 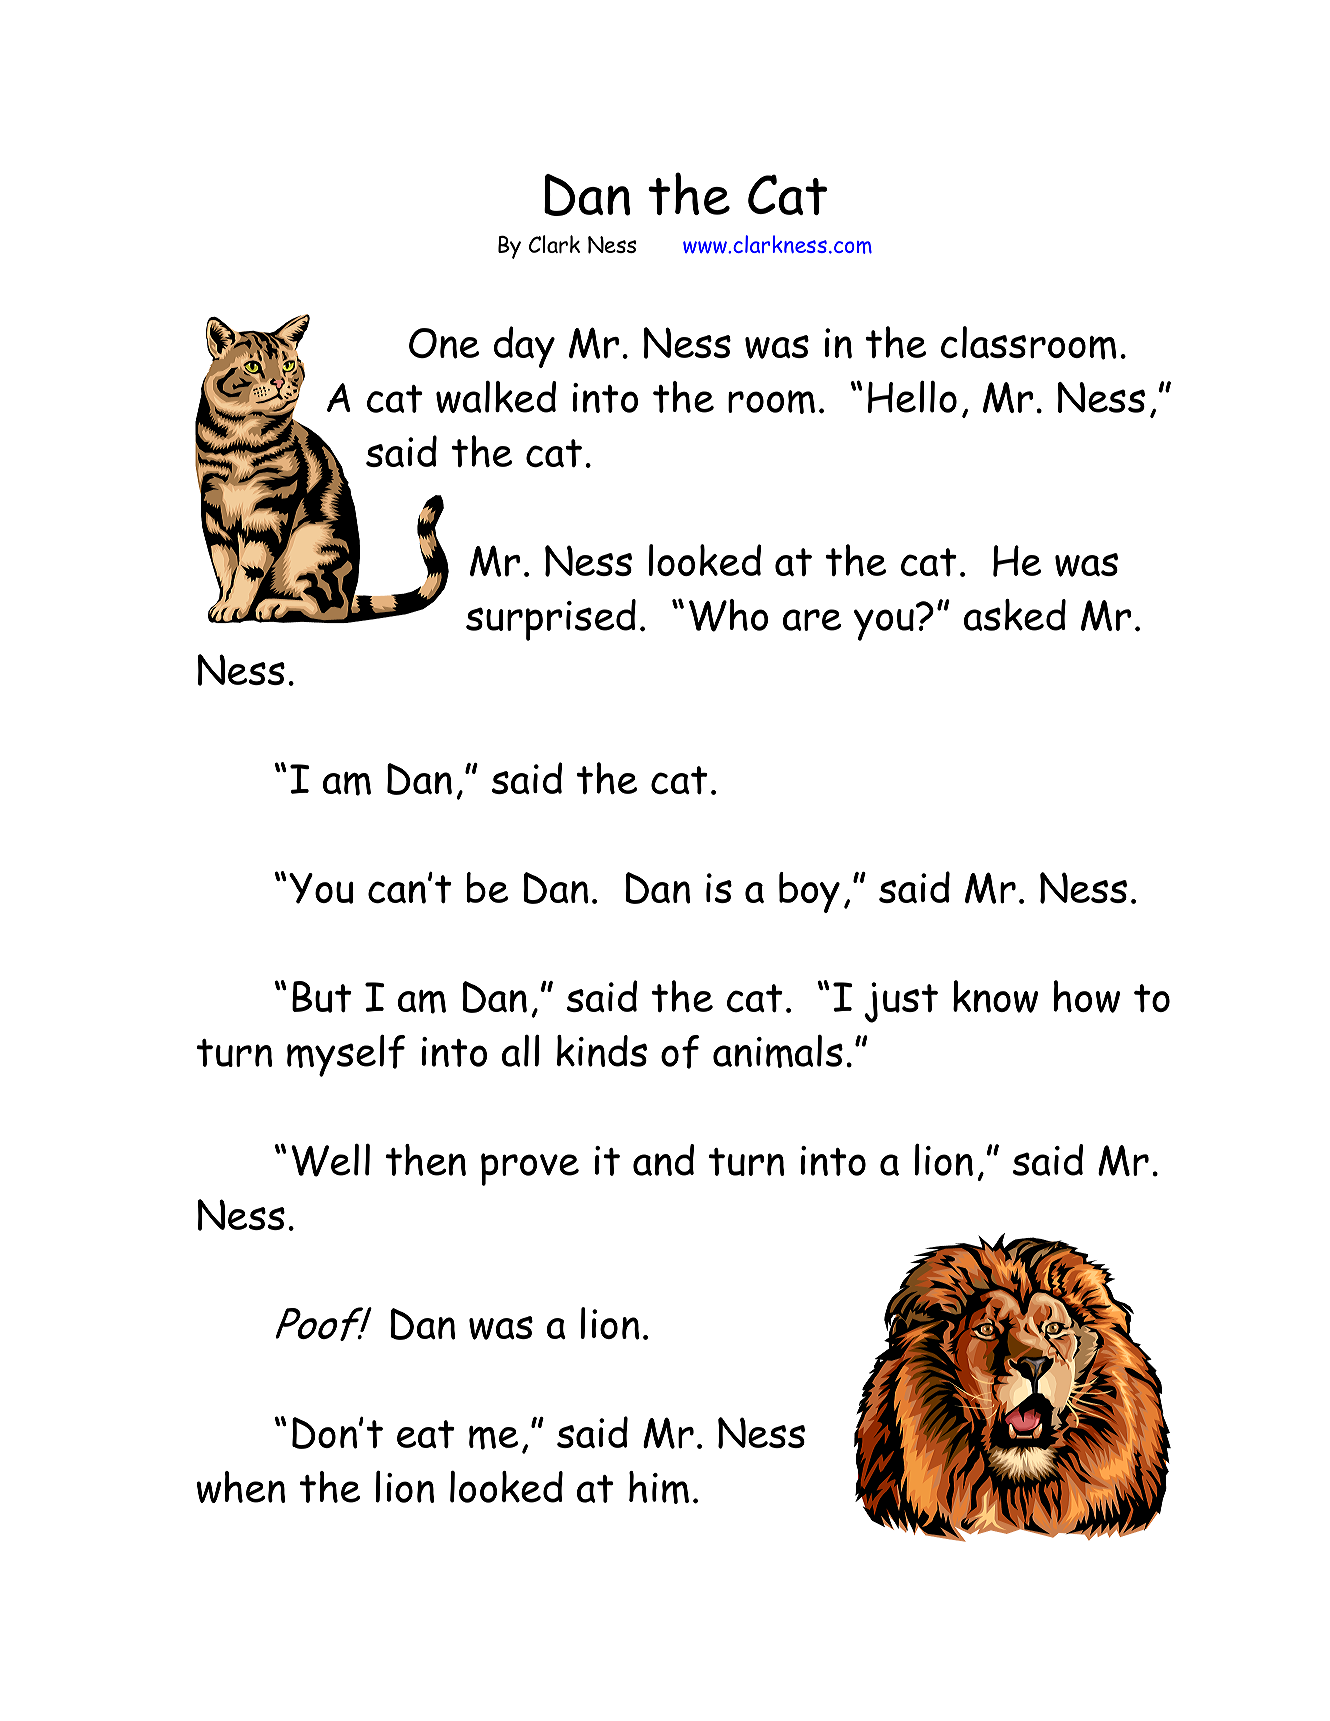 I want to click on But, so click(x=322, y=997).
